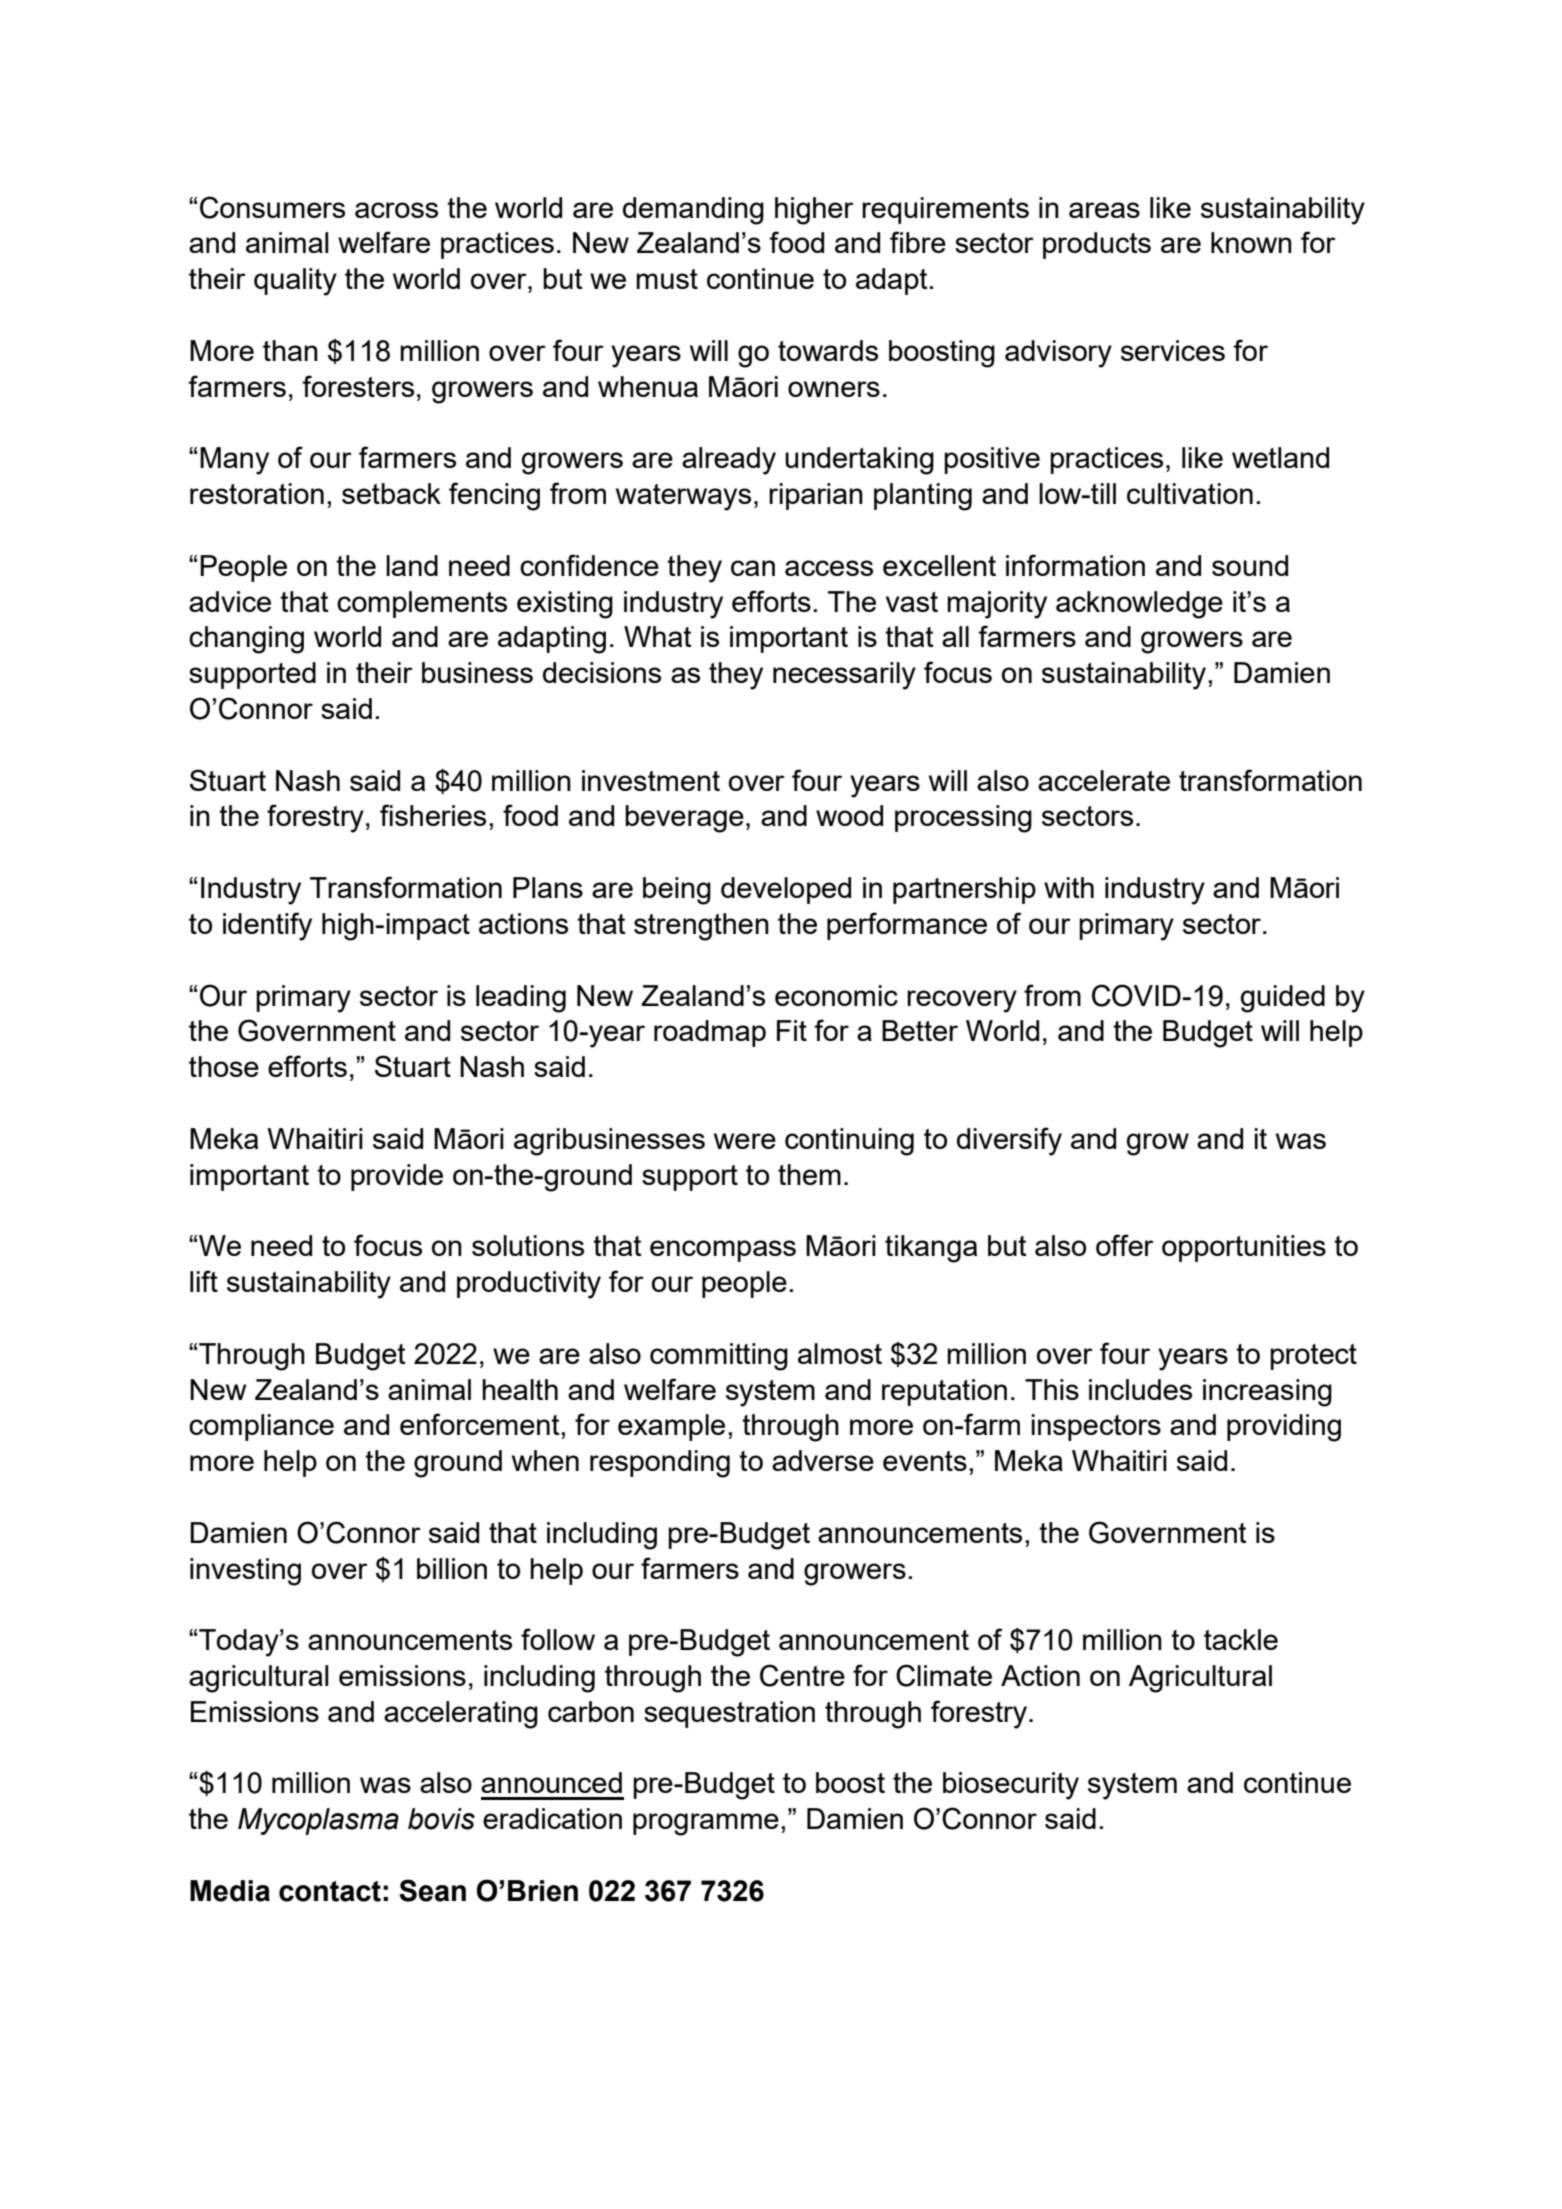 This screenshot has height=2209, width=1562. Describe the element at coordinates (295, 282) in the screenshot. I see `quality` at that location.
